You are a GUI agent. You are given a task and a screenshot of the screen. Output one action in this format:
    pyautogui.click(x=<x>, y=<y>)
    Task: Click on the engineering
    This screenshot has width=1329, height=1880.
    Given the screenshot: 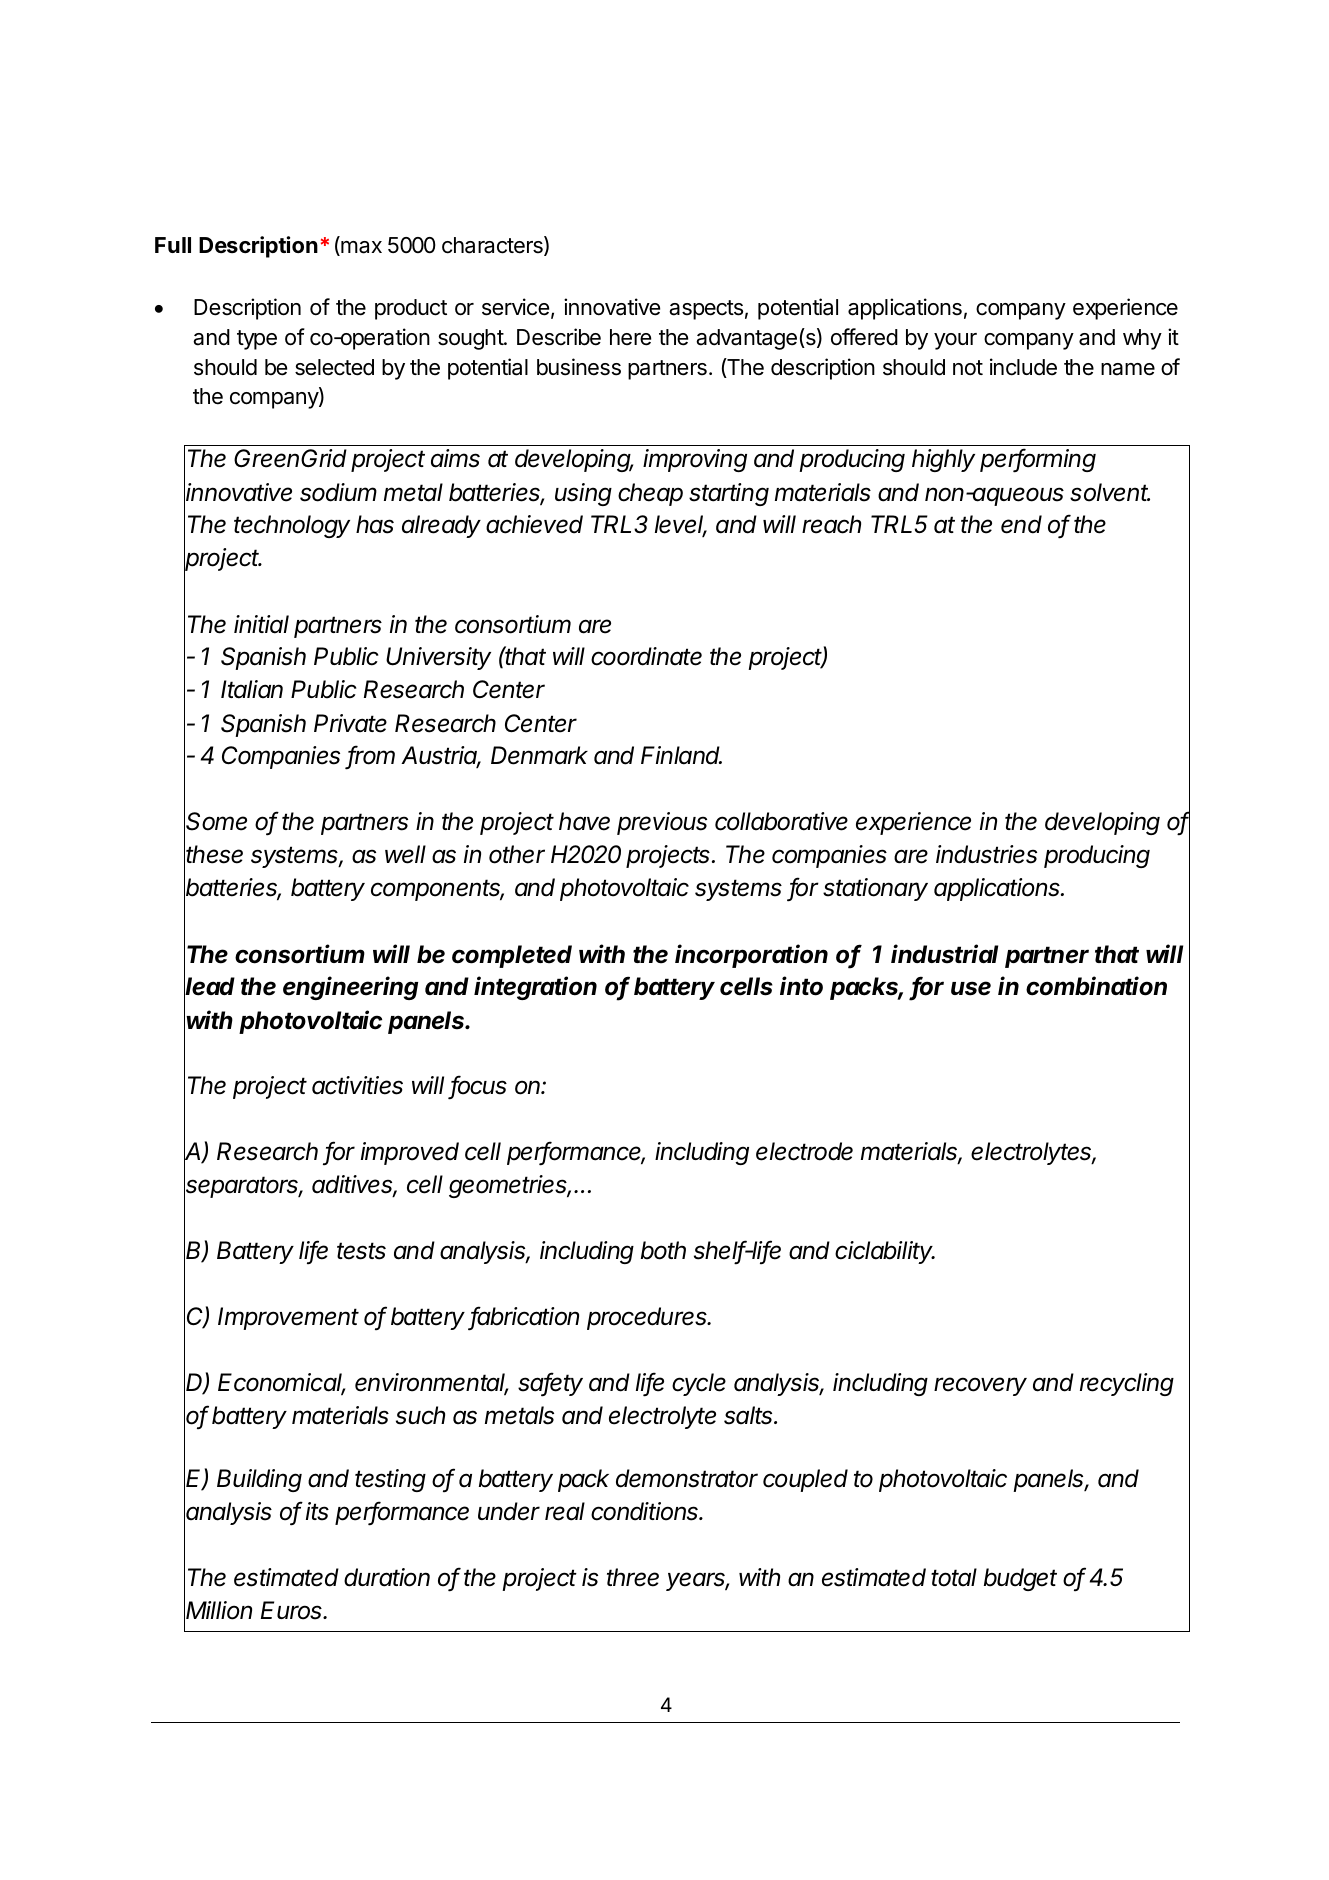 What is the action you would take?
    pyautogui.click(x=350, y=988)
